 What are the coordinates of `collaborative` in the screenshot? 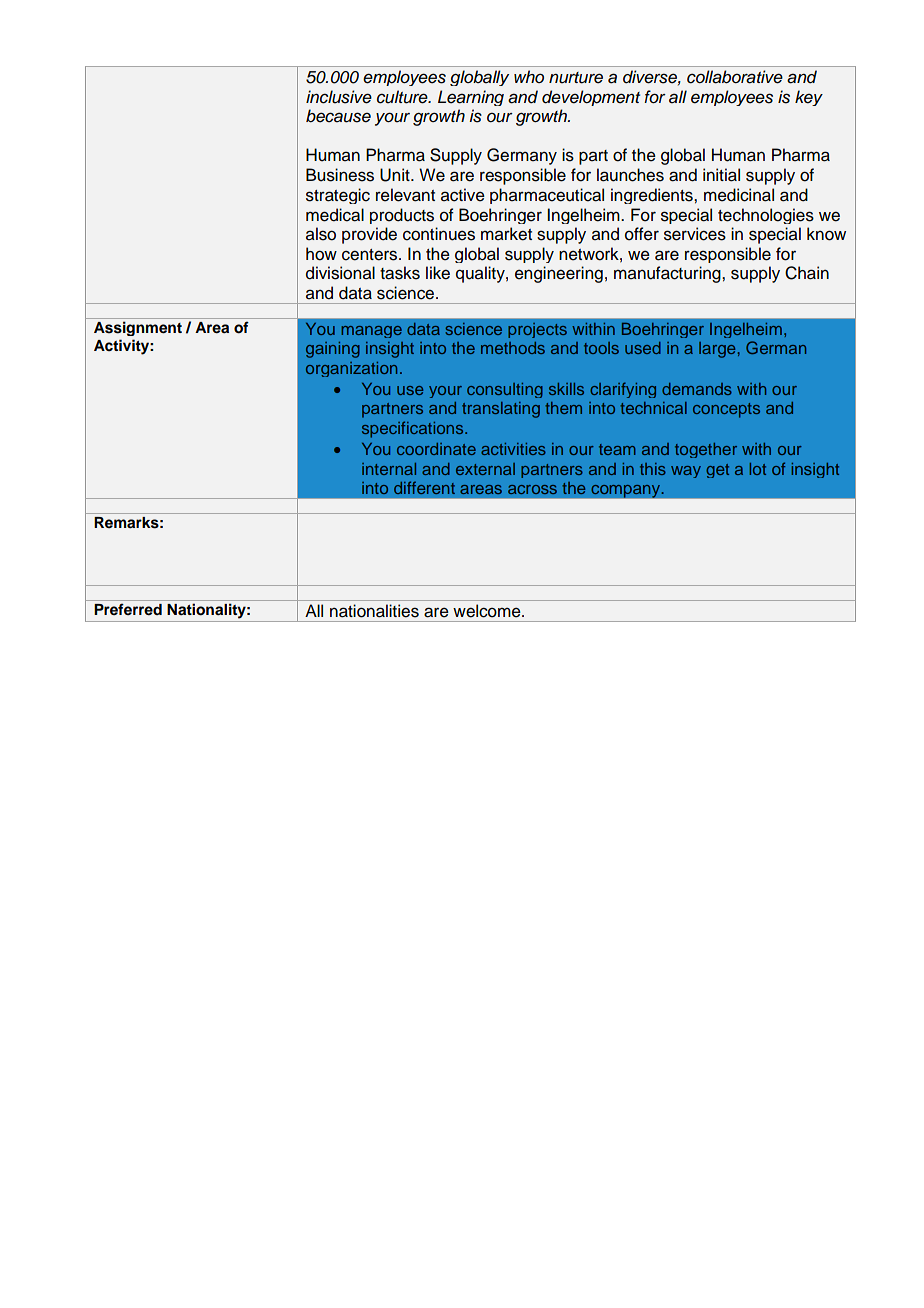 It's located at (735, 77).
